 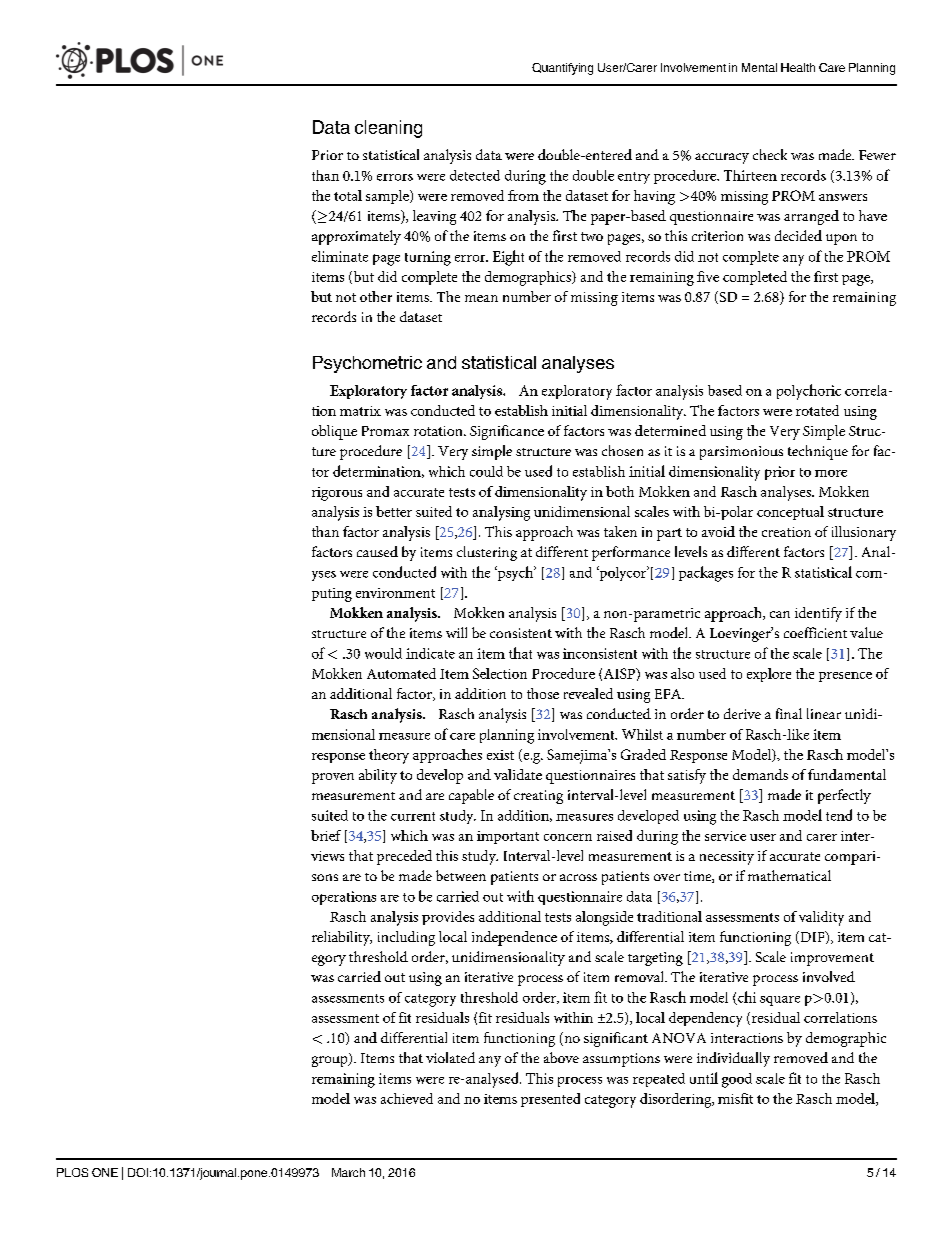 I want to click on achieved, so click(x=407, y=1098).
